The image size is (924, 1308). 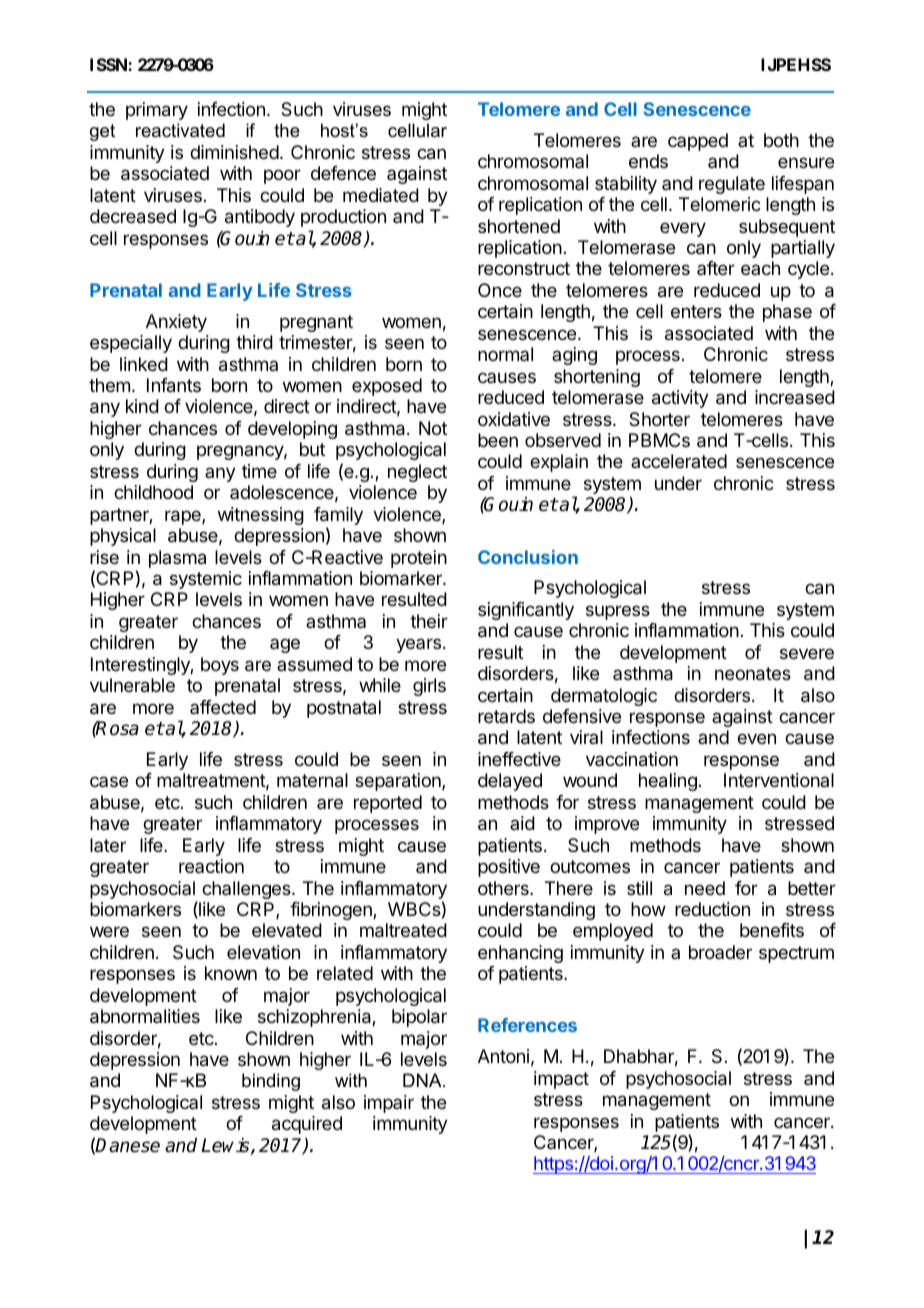 I want to click on reactivated, so click(x=180, y=130).
